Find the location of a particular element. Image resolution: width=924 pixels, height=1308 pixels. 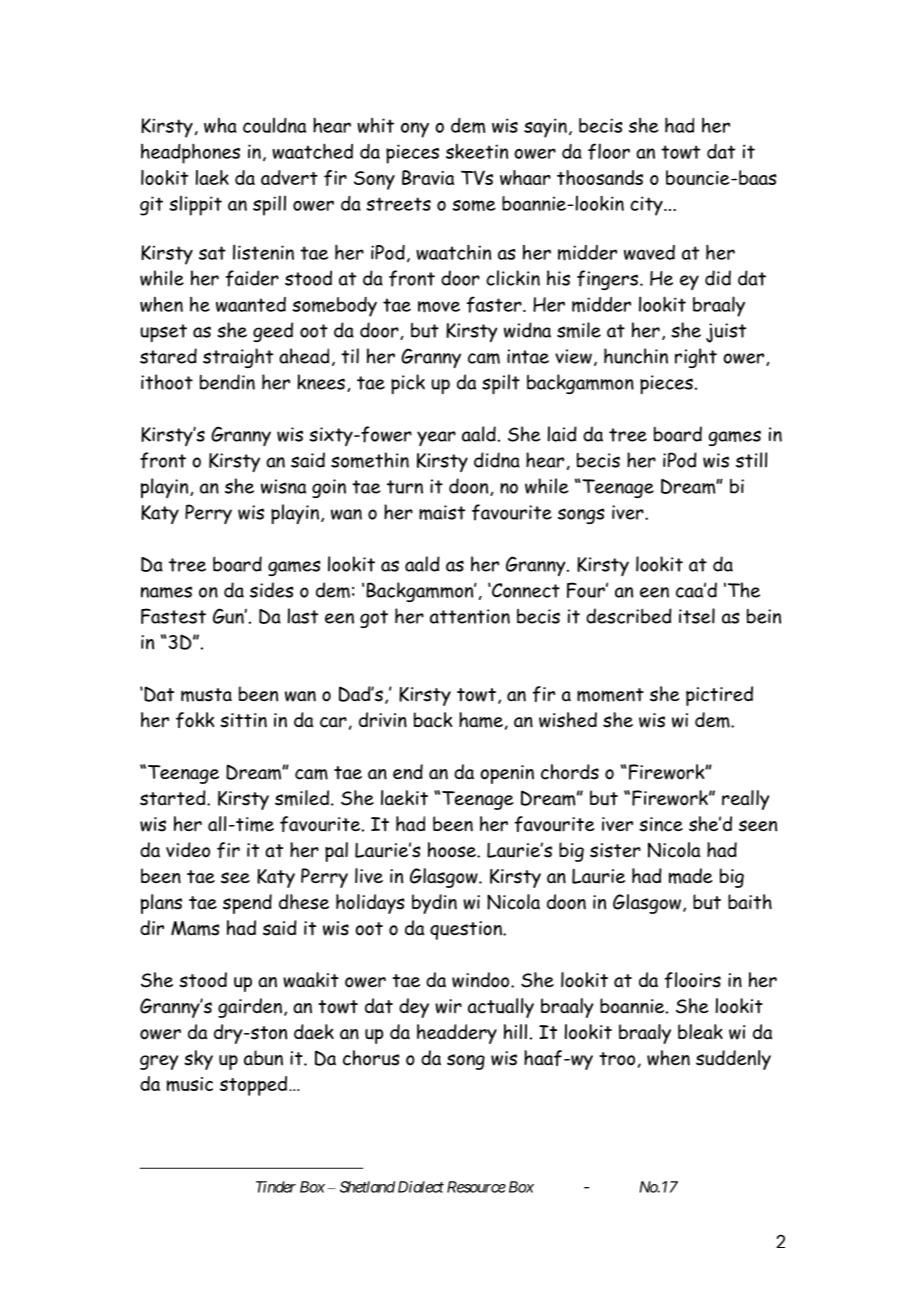

city is located at coordinates (647, 206).
